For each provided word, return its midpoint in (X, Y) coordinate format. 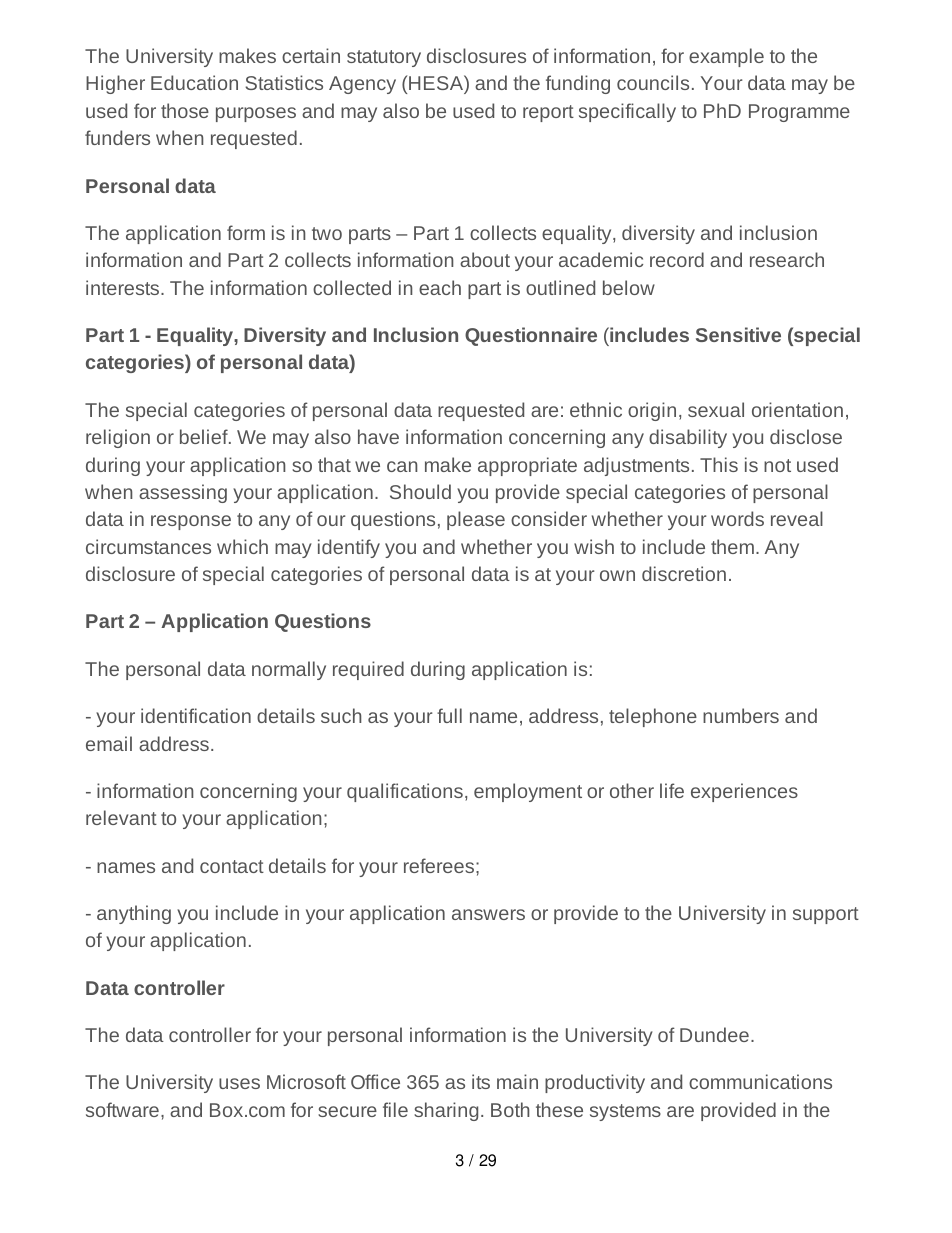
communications (760, 1081)
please (476, 520)
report (548, 113)
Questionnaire (531, 336)
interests (124, 287)
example (726, 57)
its (481, 1081)
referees (440, 865)
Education (194, 82)
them (732, 546)
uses (239, 1083)
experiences (744, 792)
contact (232, 866)
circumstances (148, 546)
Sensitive (738, 334)
